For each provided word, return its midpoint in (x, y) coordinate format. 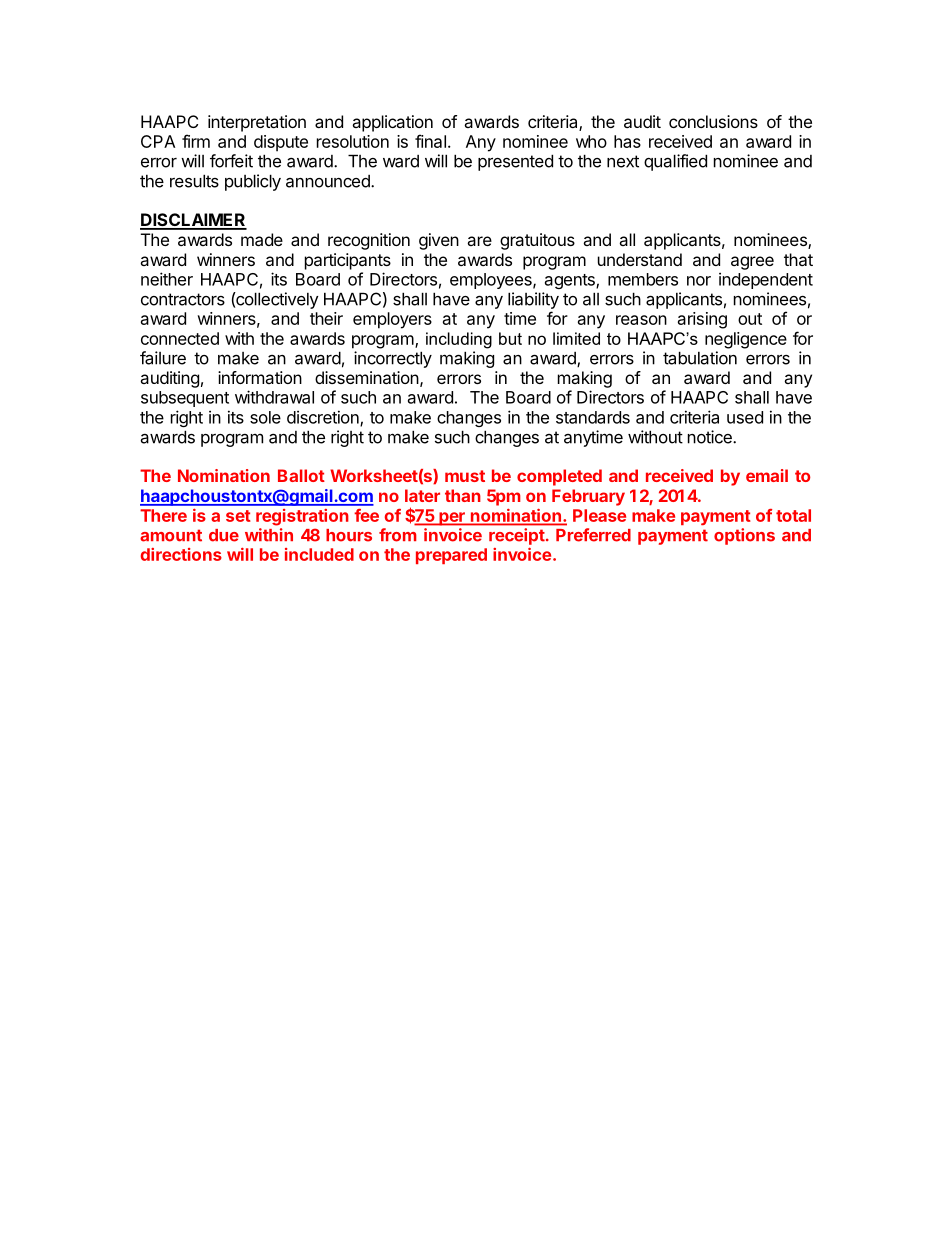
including (459, 340)
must (465, 476)
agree (752, 263)
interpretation (257, 123)
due (224, 535)
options (744, 536)
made (262, 239)
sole (265, 417)
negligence (746, 340)
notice (711, 437)
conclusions (713, 121)
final (430, 141)
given (439, 241)
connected (180, 338)
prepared (451, 556)
